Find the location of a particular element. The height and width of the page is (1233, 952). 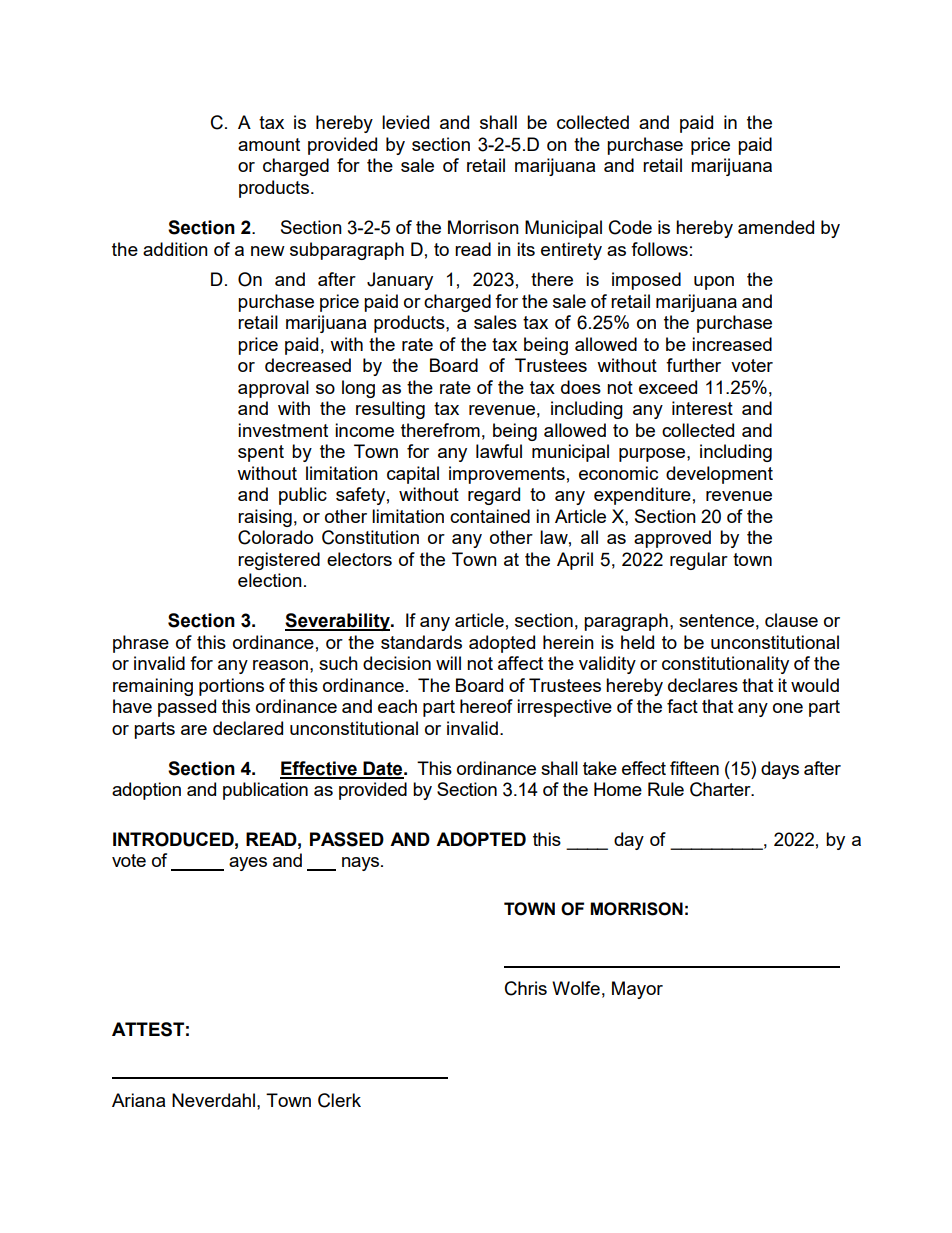

clause is located at coordinates (791, 620).
